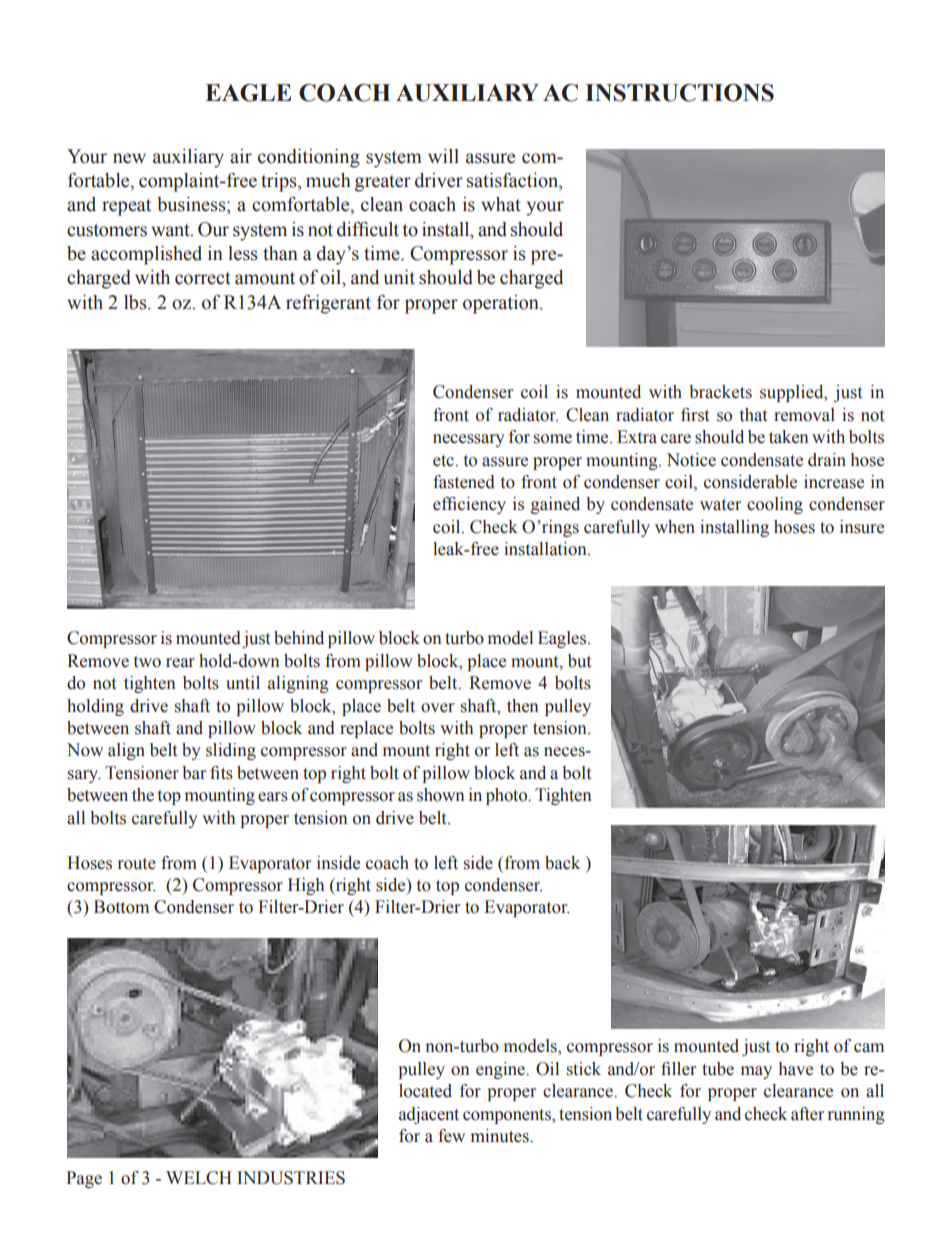 The width and height of the screenshot is (952, 1233). What do you see at coordinates (464, 482) in the screenshot?
I see `fastened` at bounding box center [464, 482].
